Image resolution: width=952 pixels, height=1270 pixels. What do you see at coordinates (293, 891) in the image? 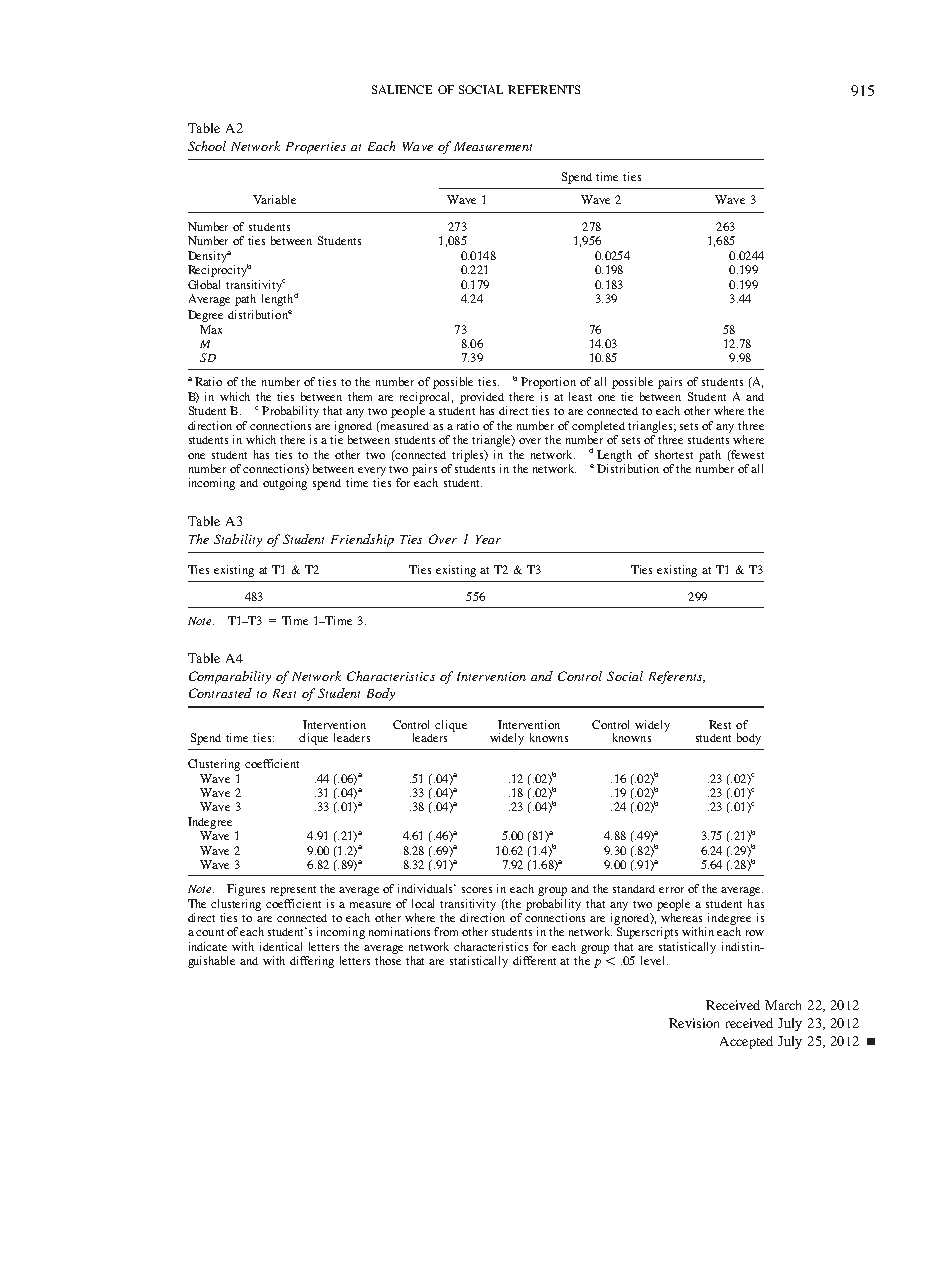
I see `represent` at bounding box center [293, 891].
